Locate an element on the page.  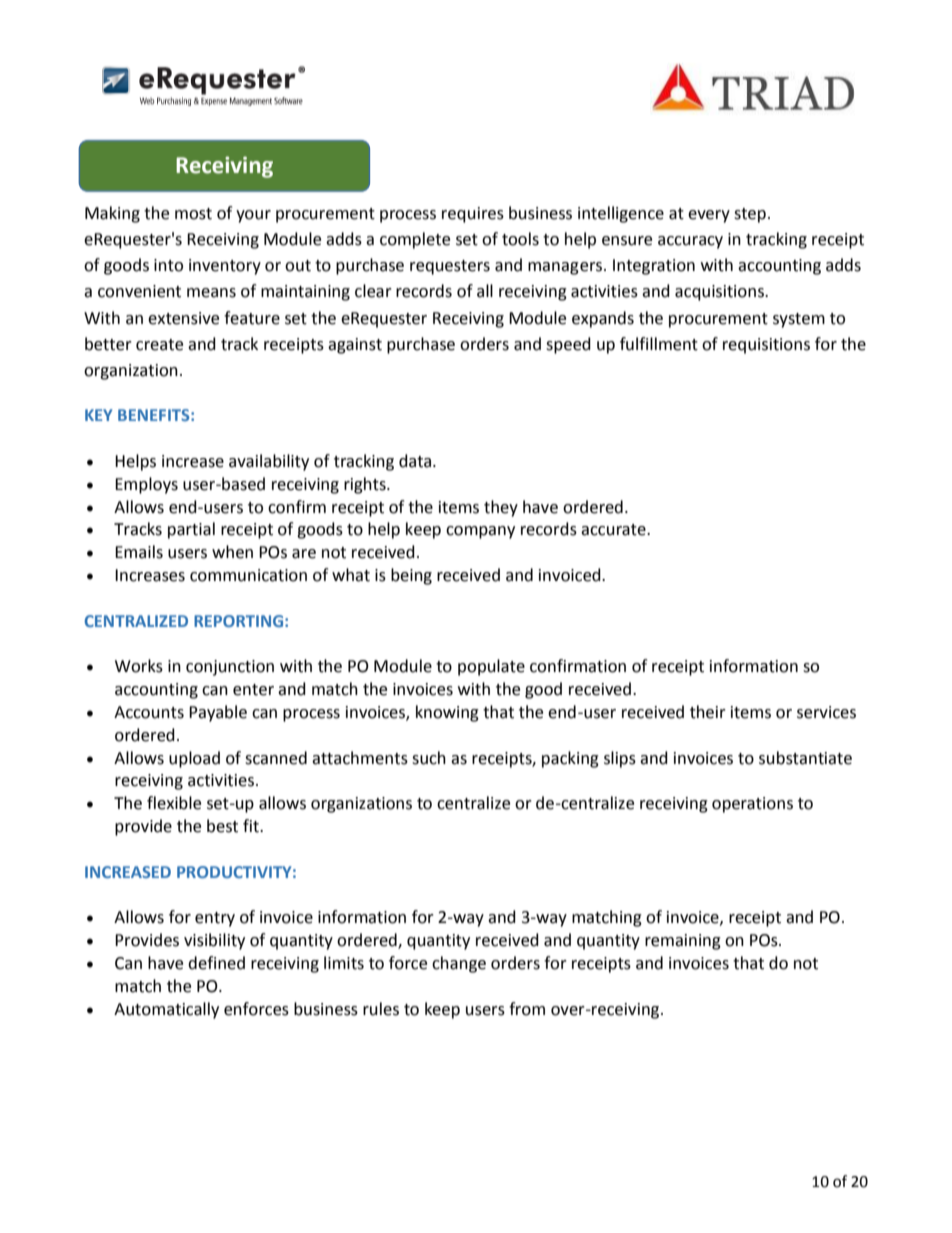
most is located at coordinates (193, 214).
